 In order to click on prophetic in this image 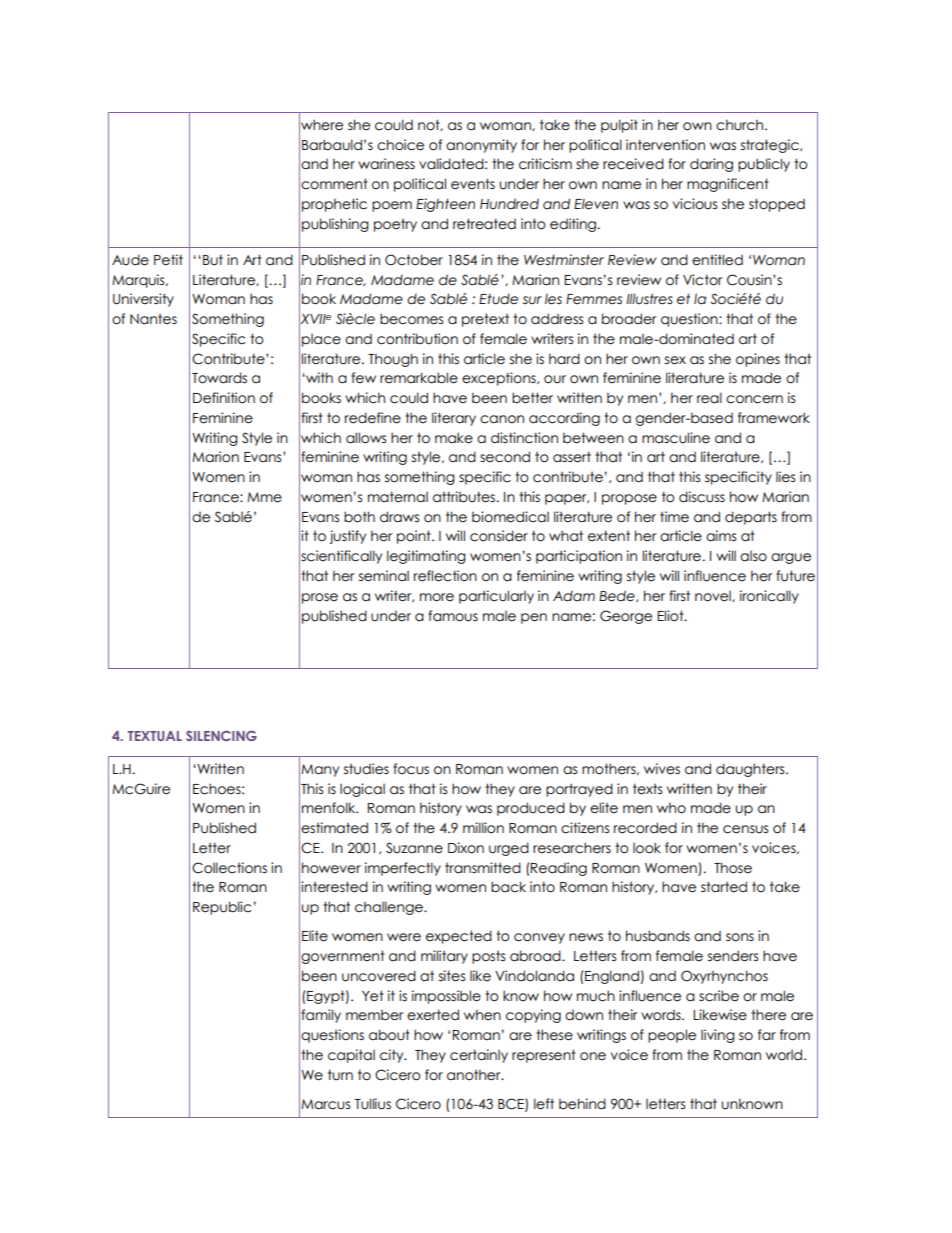, I will do `click(334, 205)`.
